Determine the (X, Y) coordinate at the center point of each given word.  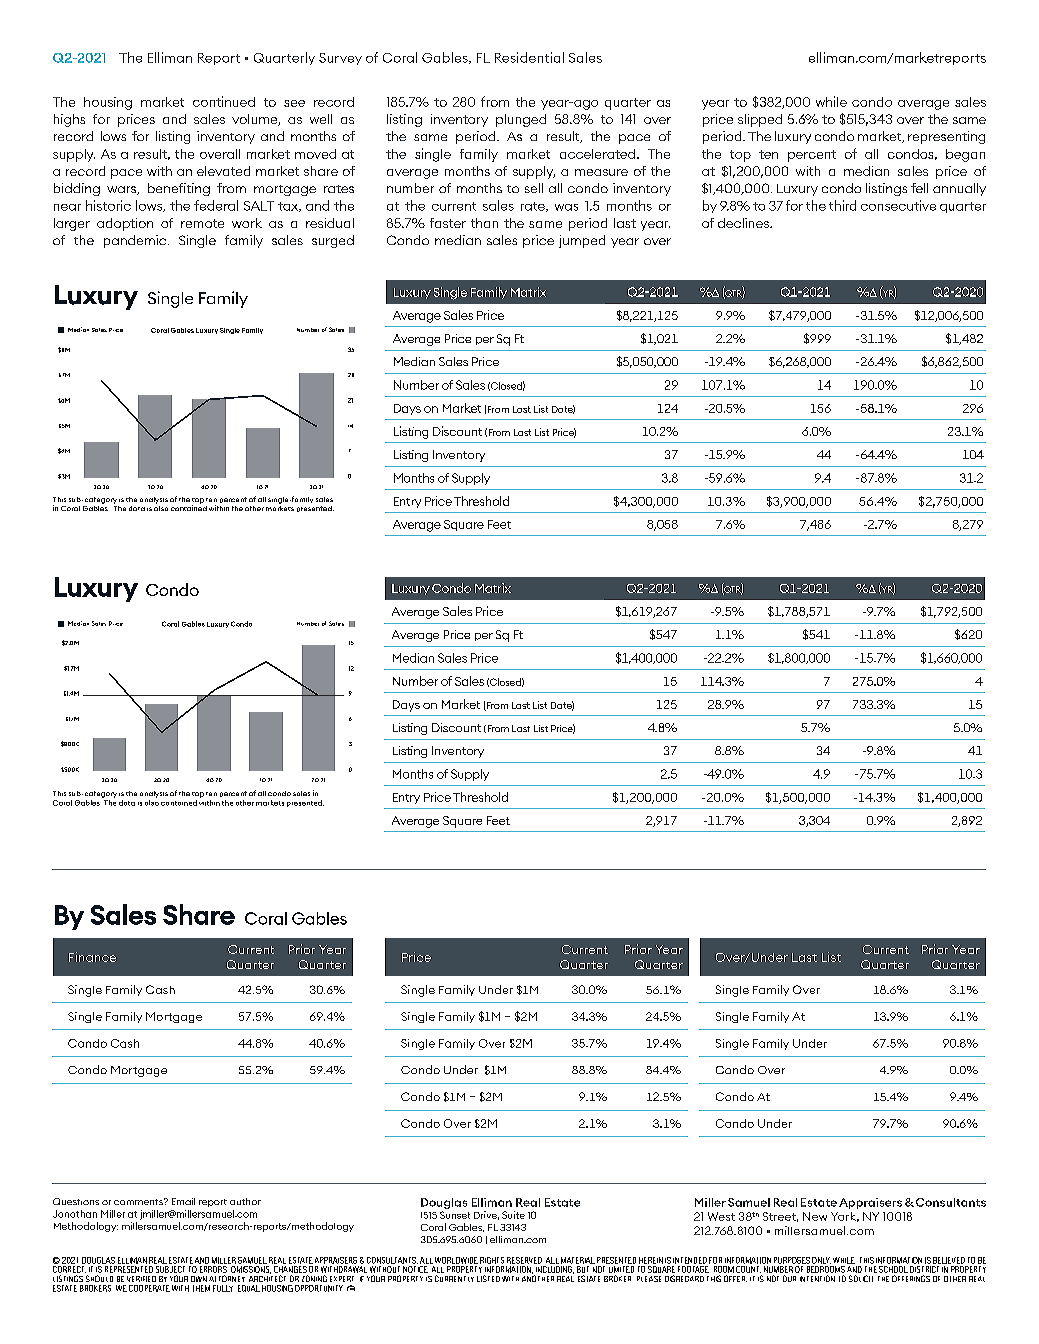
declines (744, 223)
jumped (582, 241)
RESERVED (524, 1260)
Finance (92, 957)
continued (224, 101)
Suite (513, 1215)
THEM (201, 1288)
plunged (521, 120)
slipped (760, 120)
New (815, 1216)
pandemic (136, 241)
